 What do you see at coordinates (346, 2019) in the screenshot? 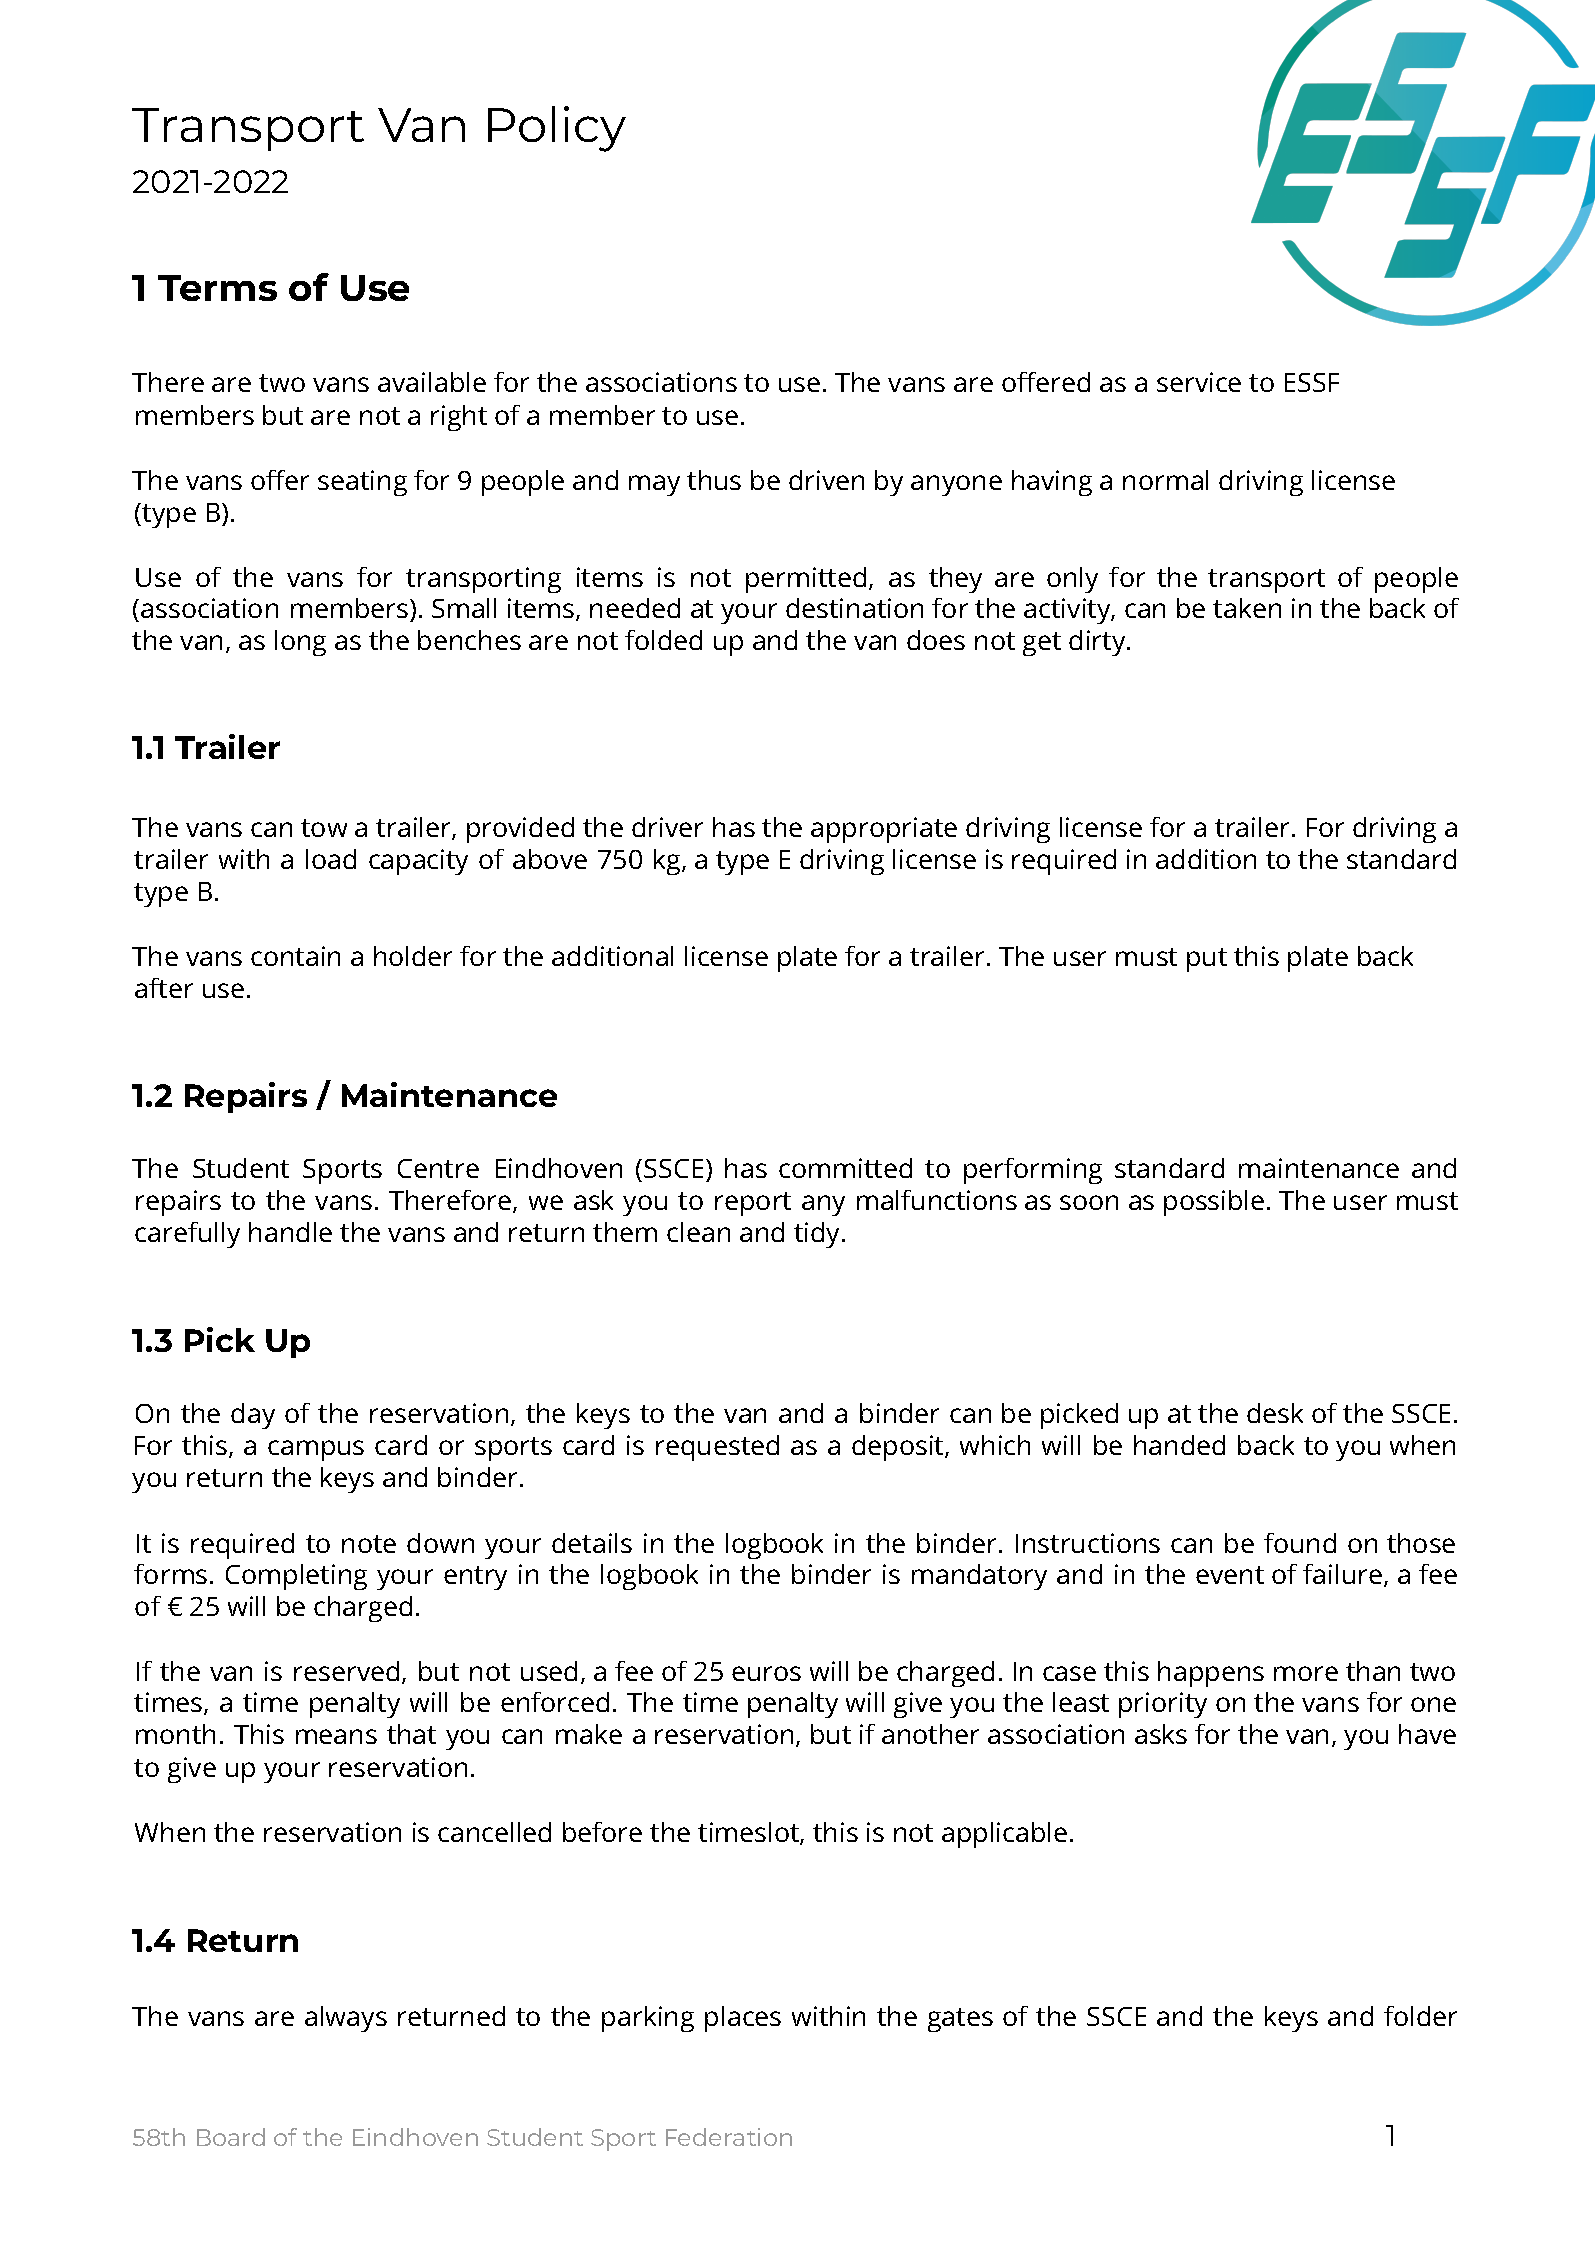
I see `always` at bounding box center [346, 2019].
